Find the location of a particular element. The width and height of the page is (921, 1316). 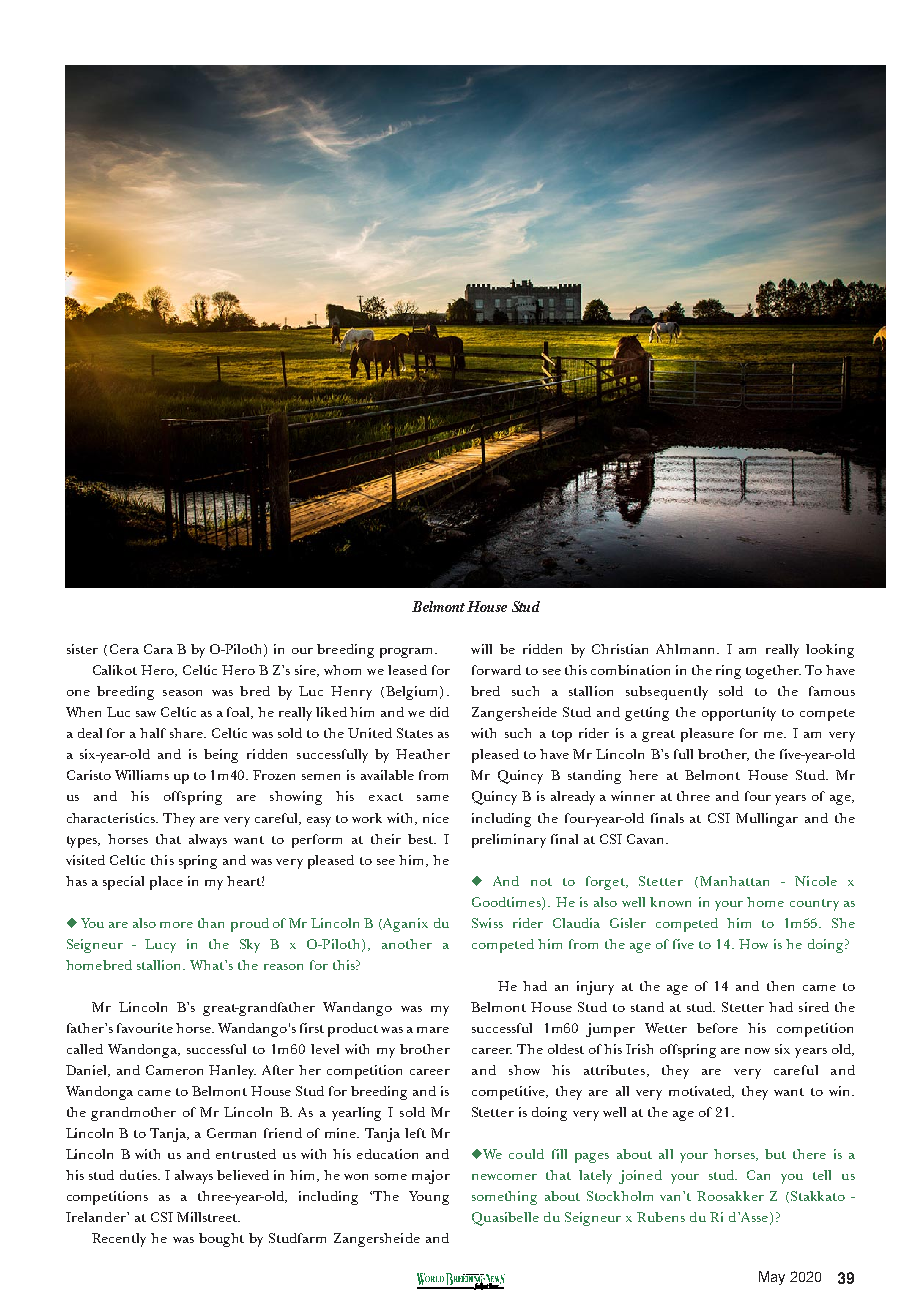

May is located at coordinates (772, 1278).
